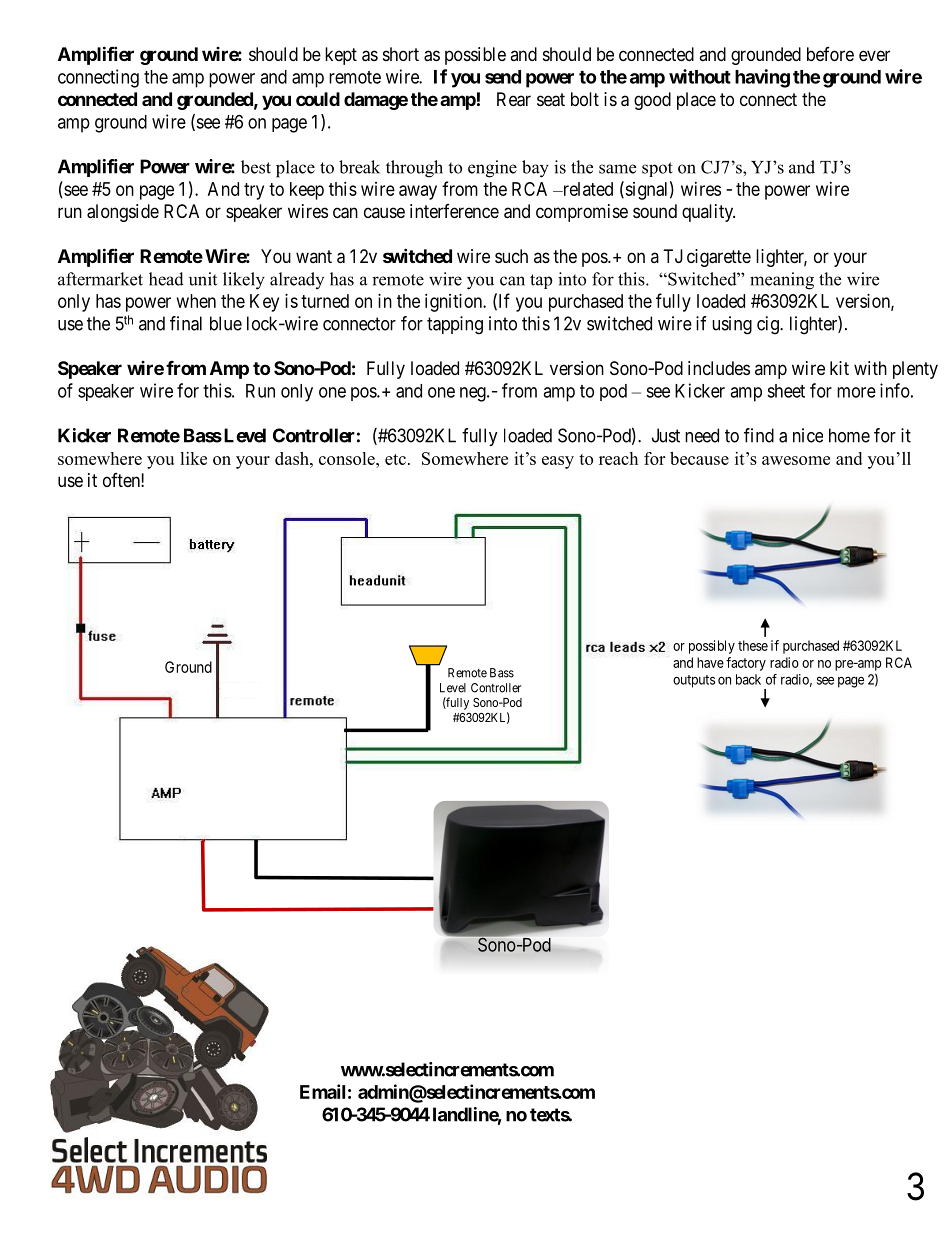 Image resolution: width=952 pixels, height=1233 pixels. I want to click on have, so click(710, 662).
